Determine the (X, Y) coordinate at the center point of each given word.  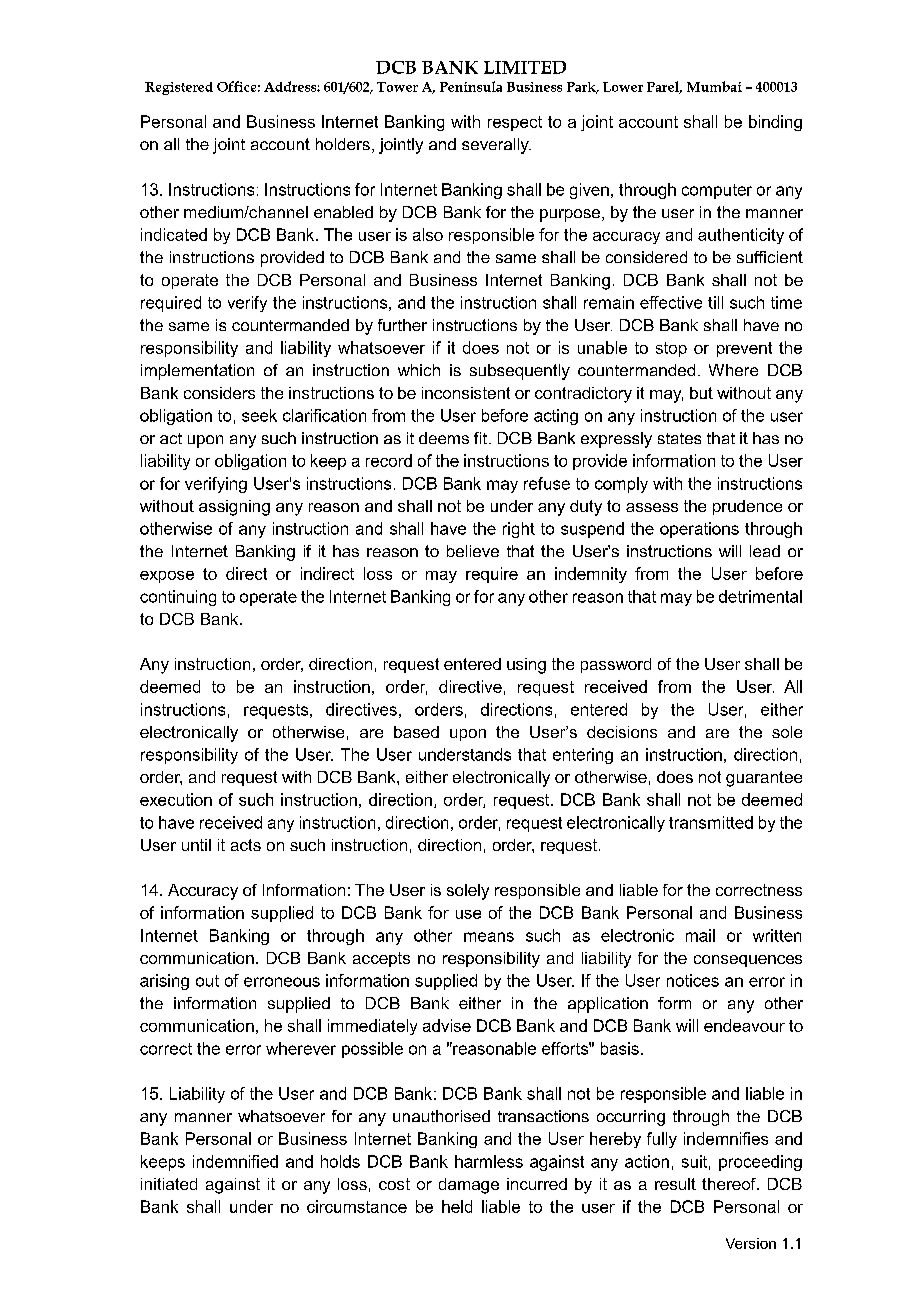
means (489, 937)
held (457, 1206)
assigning (234, 508)
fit (482, 438)
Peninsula (471, 86)
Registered (179, 88)
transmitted (711, 822)
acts (246, 845)
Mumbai (714, 86)
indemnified (235, 1161)
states (679, 438)
